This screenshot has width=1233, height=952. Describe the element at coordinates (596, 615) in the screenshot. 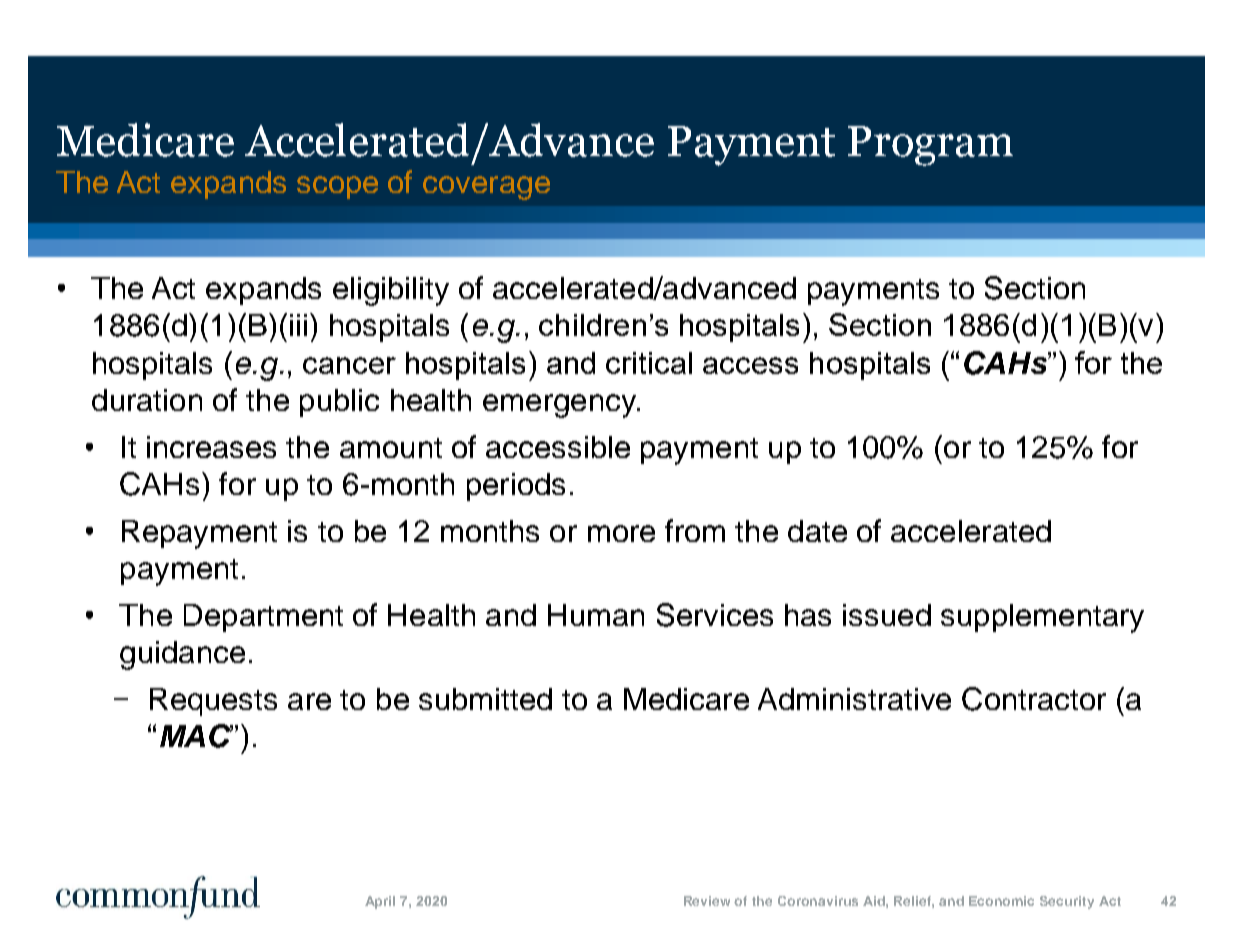

I see `Human` at that location.
